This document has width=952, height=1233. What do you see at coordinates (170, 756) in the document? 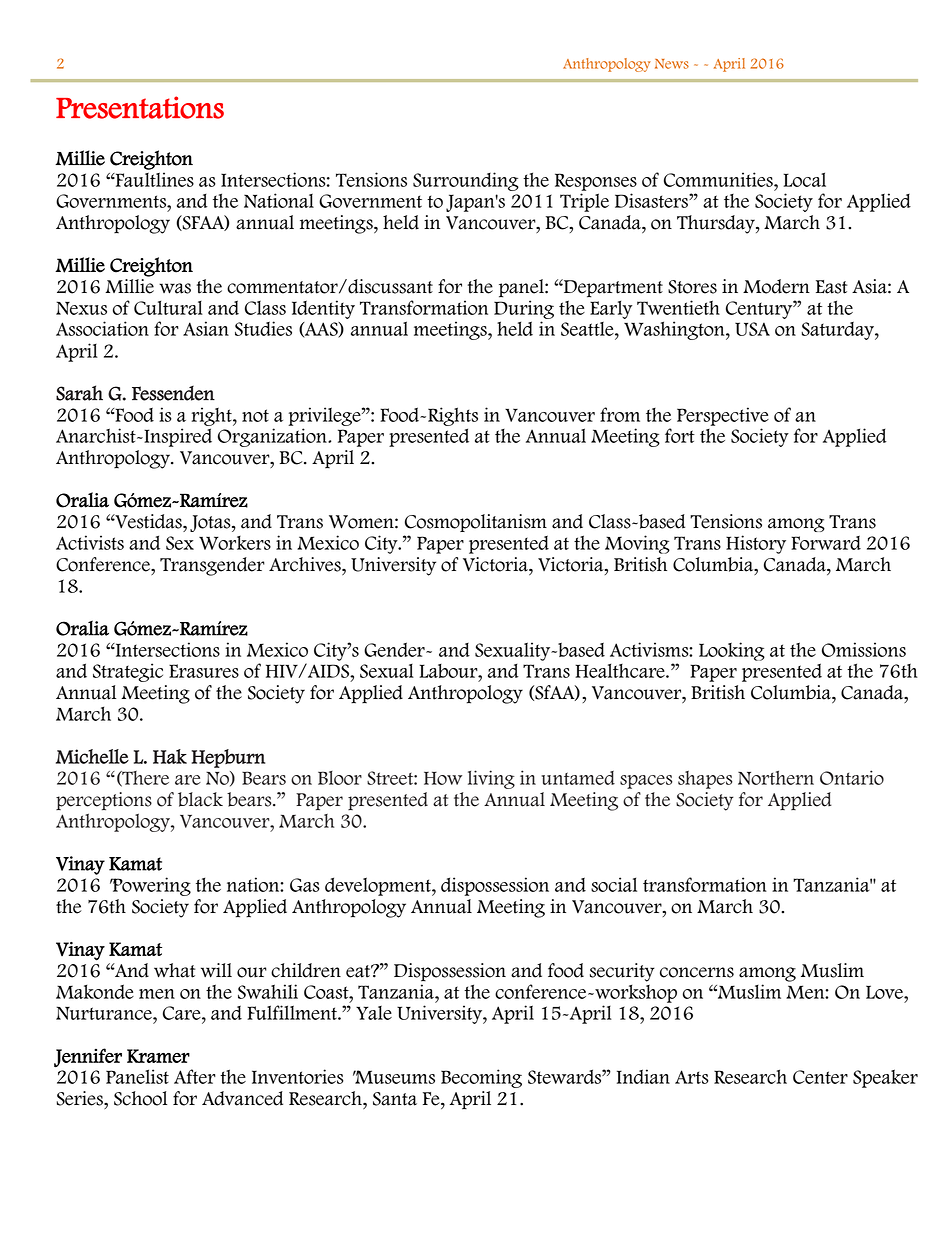
I see `Hak` at bounding box center [170, 756].
